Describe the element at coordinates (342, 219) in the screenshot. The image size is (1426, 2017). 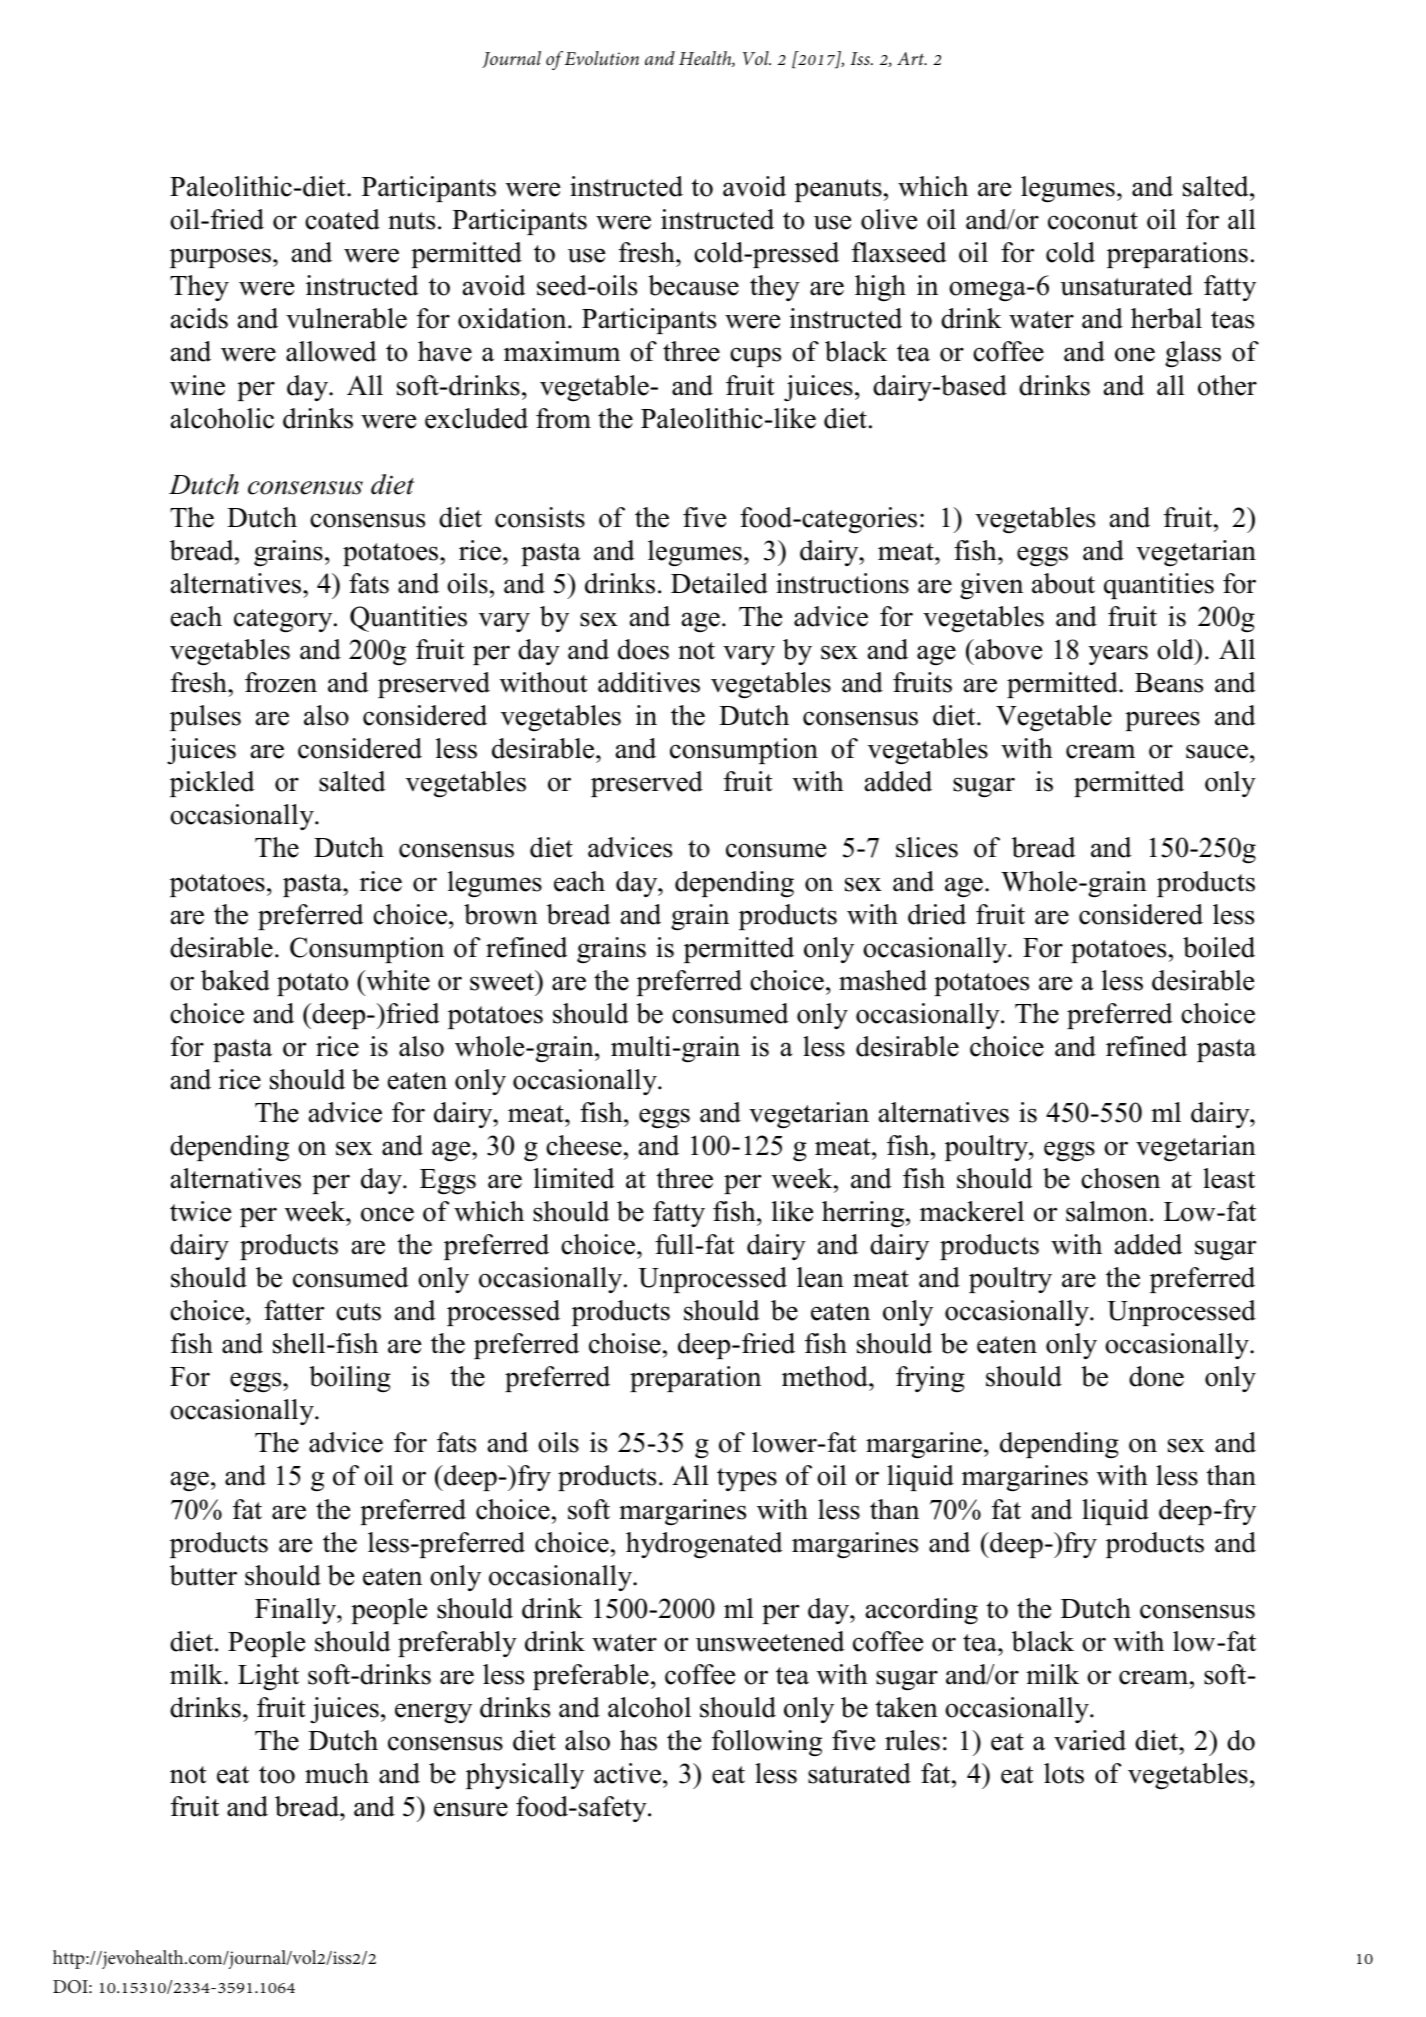
I see `coated` at that location.
